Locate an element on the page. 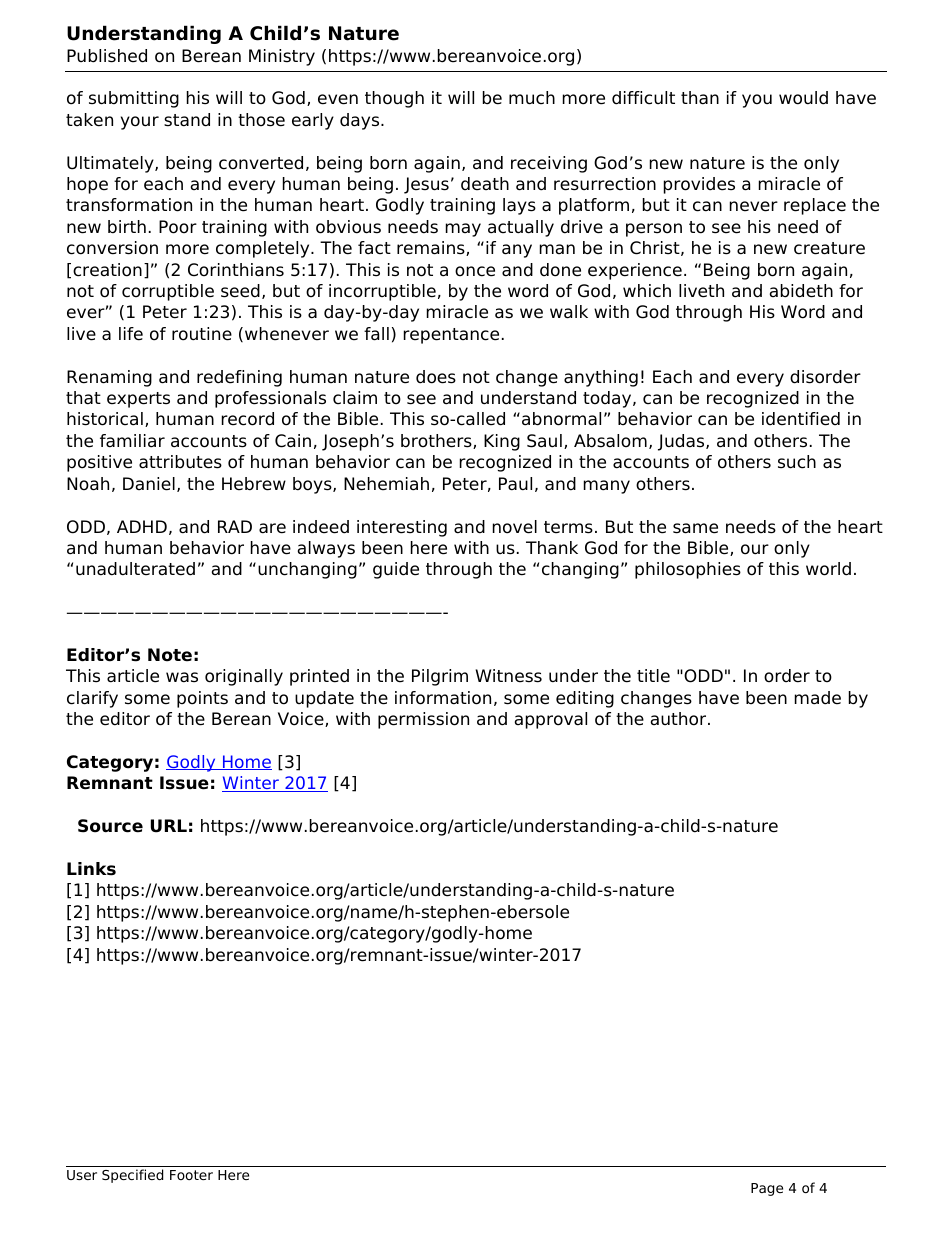 The image size is (952, 1233). though is located at coordinates (394, 99).
